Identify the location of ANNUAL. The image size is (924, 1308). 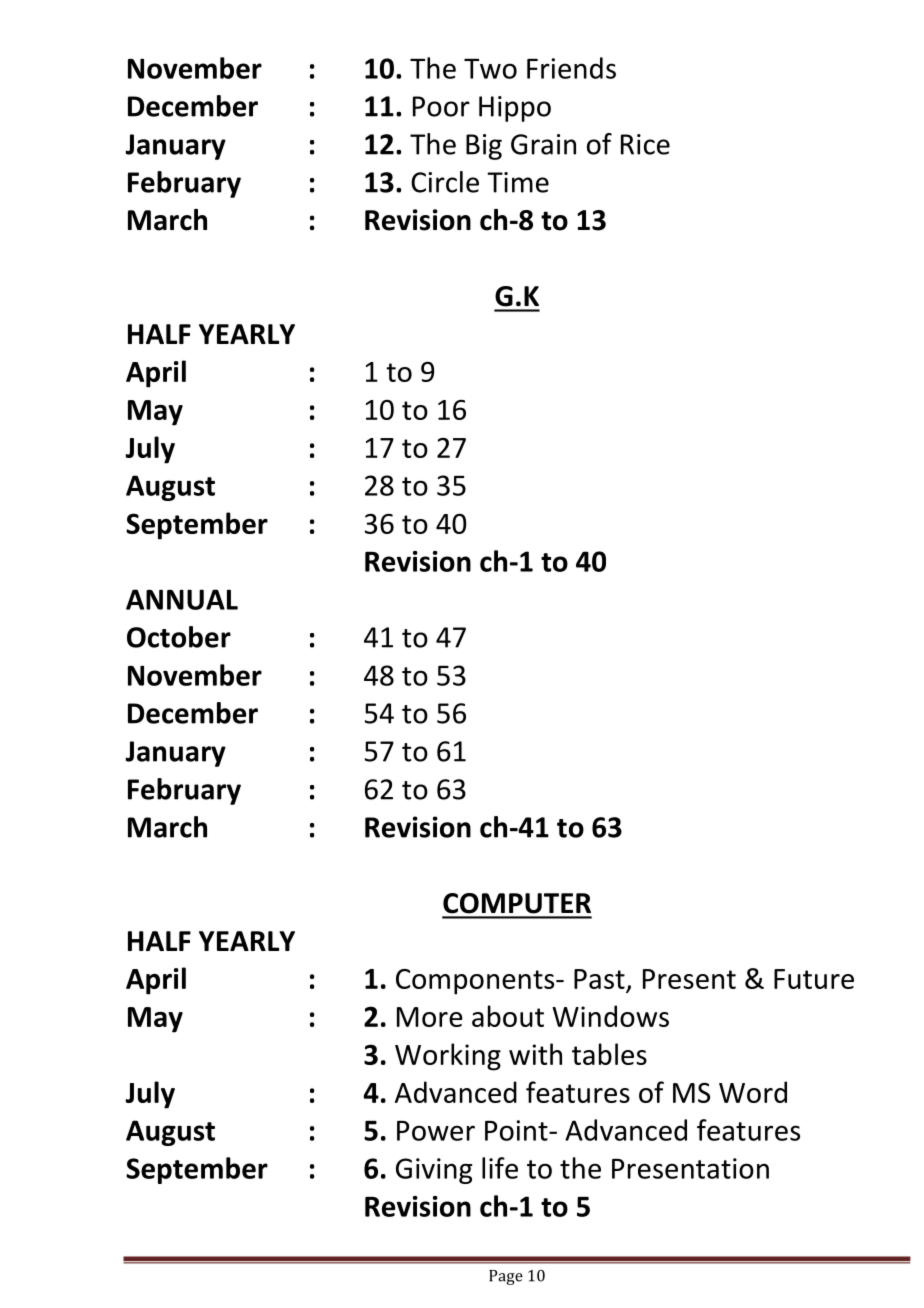
(182, 599).
